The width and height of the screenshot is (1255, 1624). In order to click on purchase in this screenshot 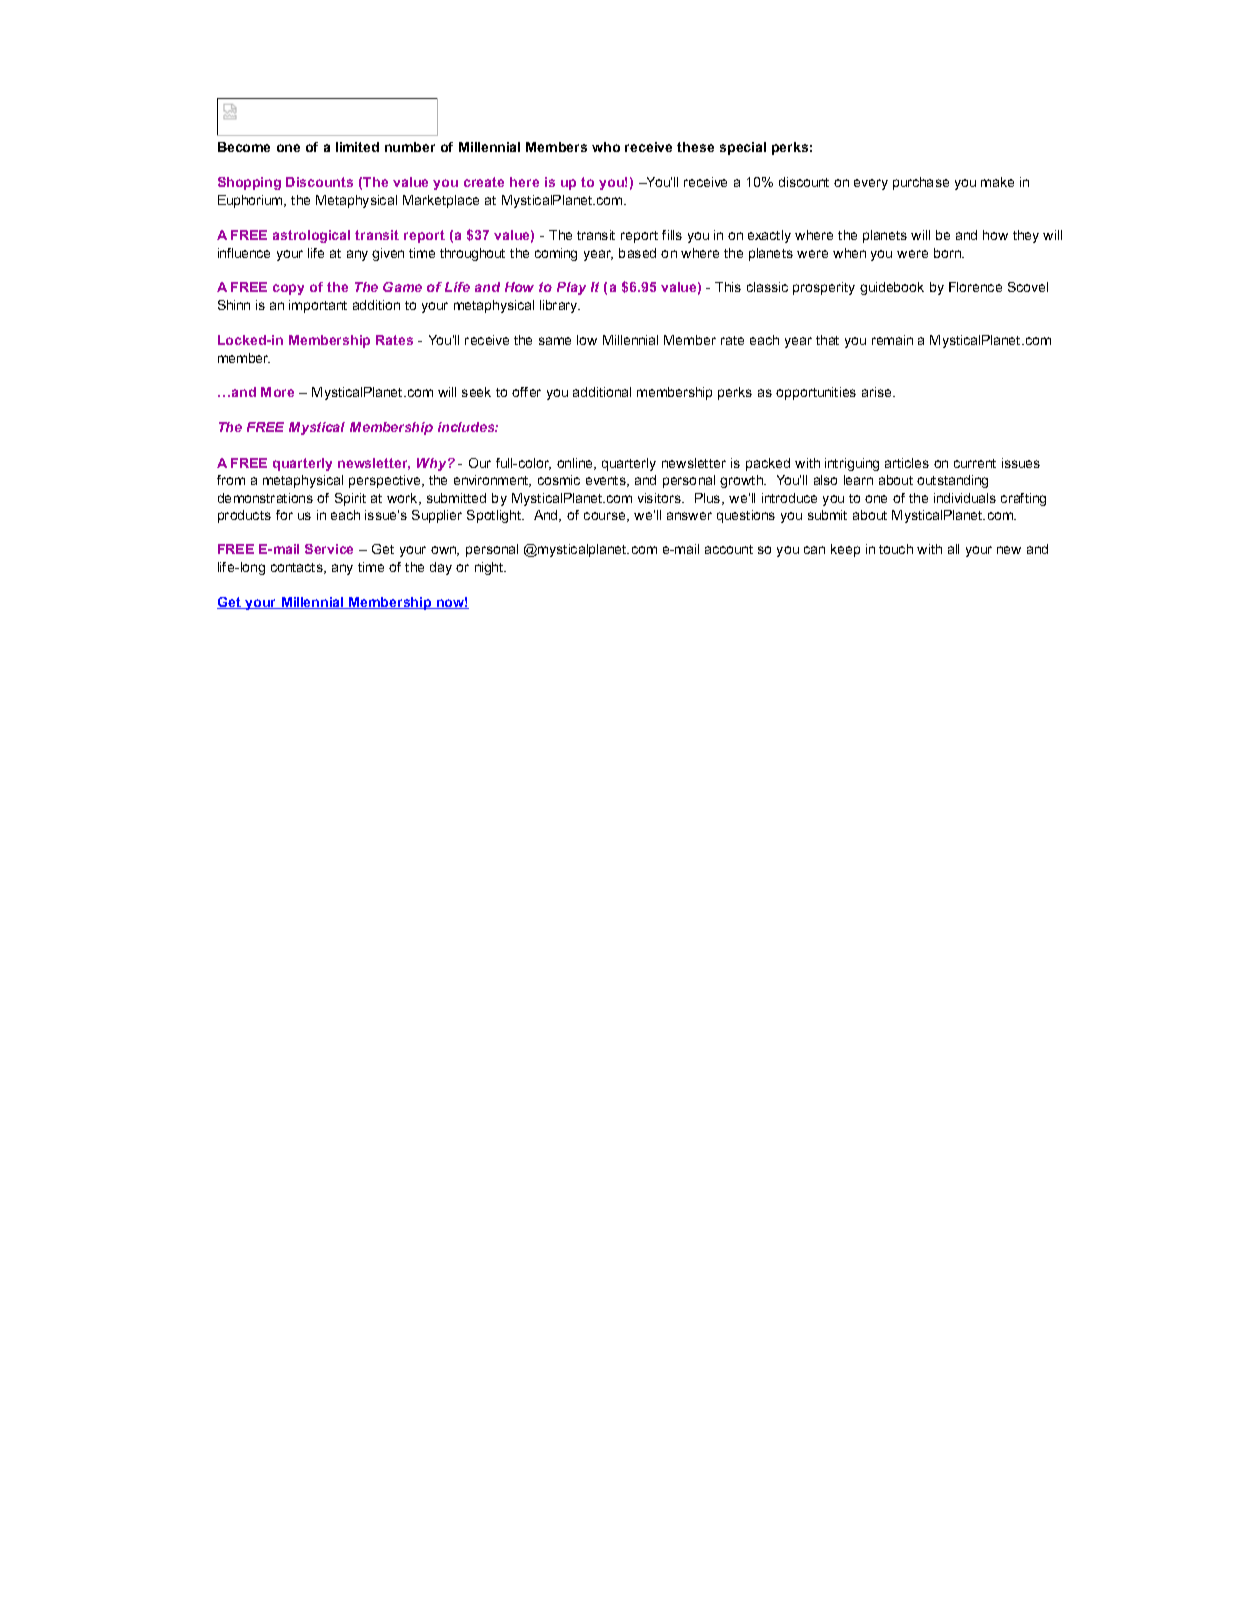, I will do `click(921, 183)`.
